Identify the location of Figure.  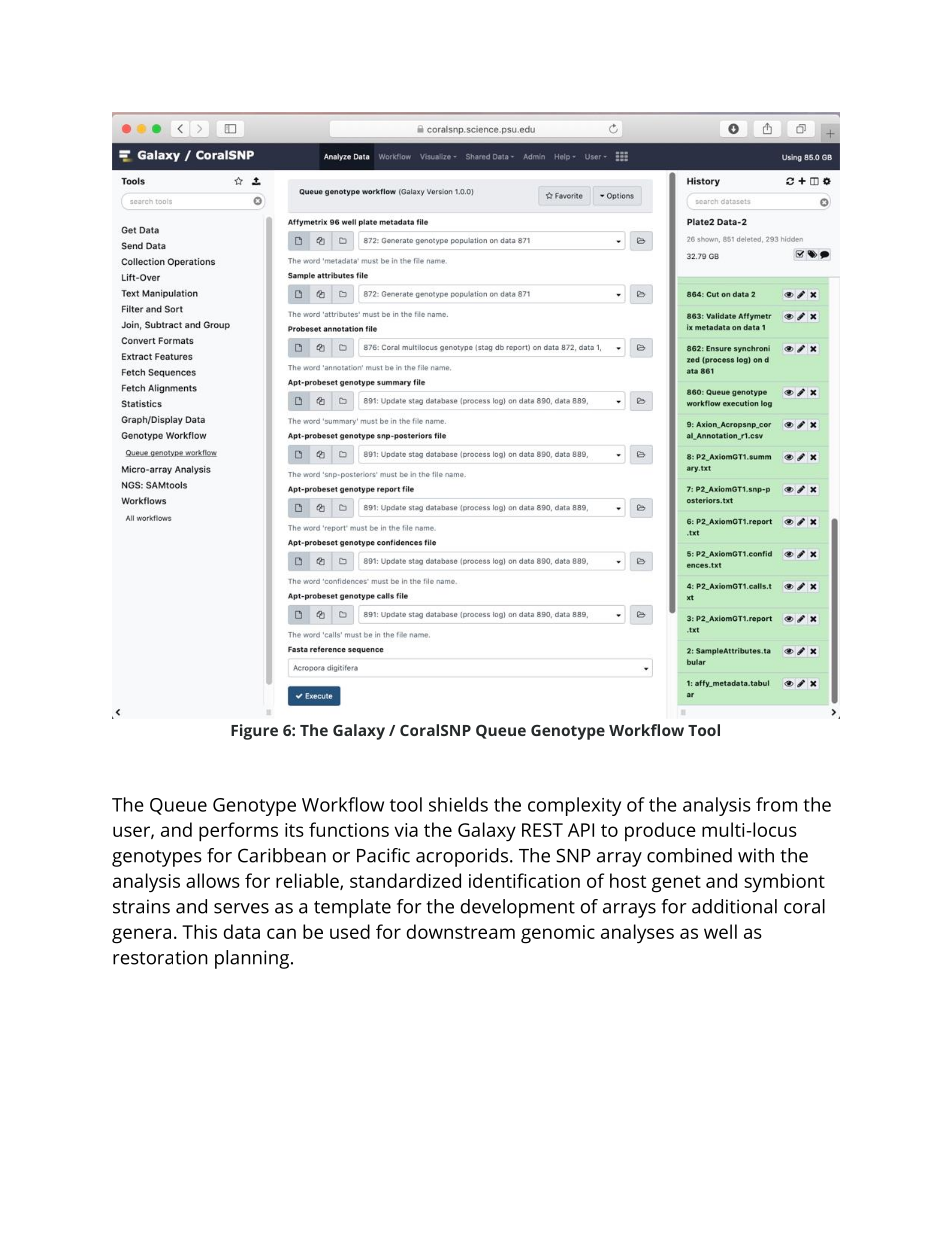
(254, 732).
